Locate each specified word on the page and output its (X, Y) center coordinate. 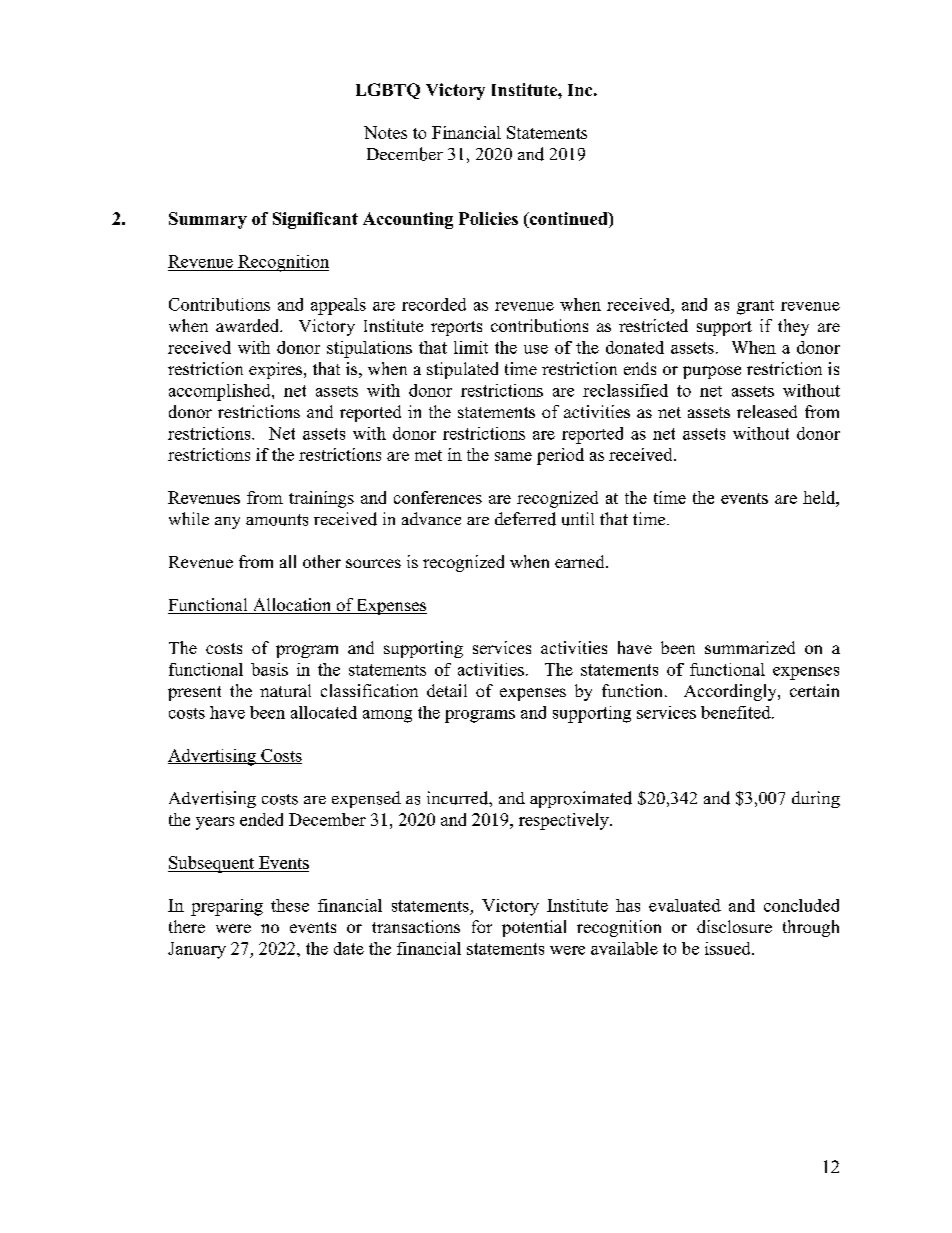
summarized (750, 647)
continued (569, 218)
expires (277, 370)
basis (269, 669)
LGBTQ (388, 91)
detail (447, 690)
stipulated (462, 370)
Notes (385, 132)
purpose (712, 372)
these (290, 905)
